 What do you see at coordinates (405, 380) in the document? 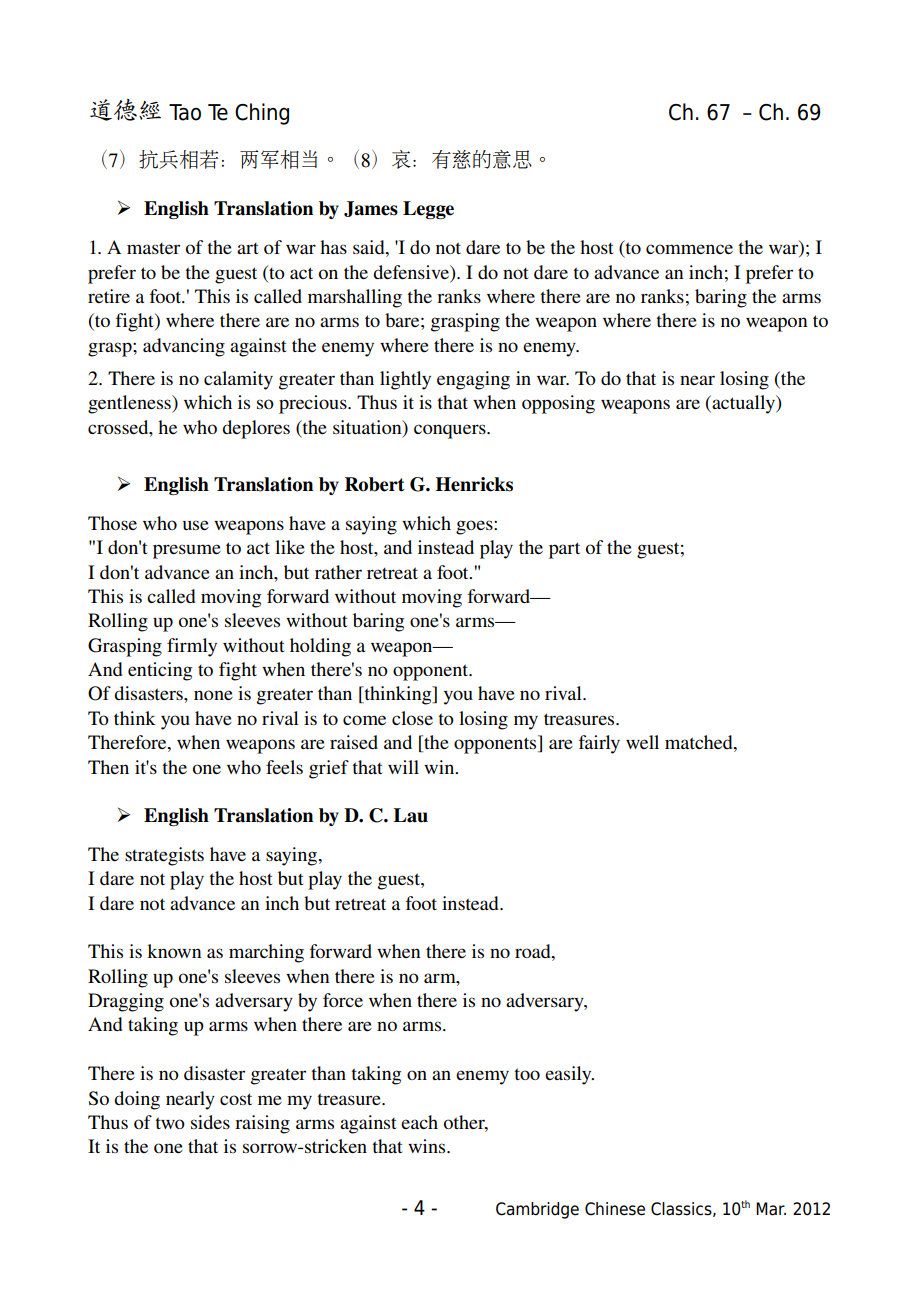
I see `lightly` at bounding box center [405, 380].
